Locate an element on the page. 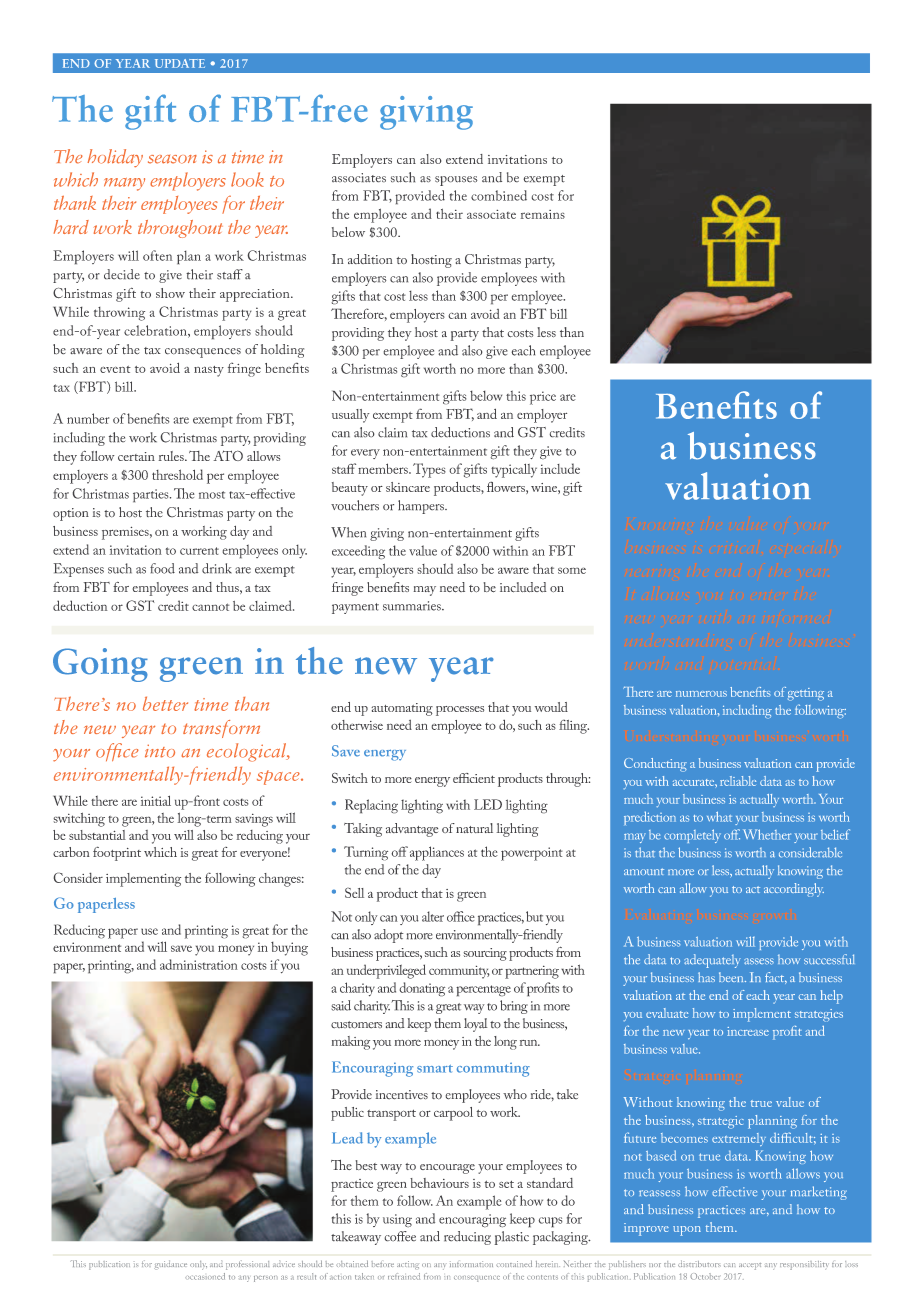 Image resolution: width=924 pixels, height=1308 pixels. better is located at coordinates (165, 703).
